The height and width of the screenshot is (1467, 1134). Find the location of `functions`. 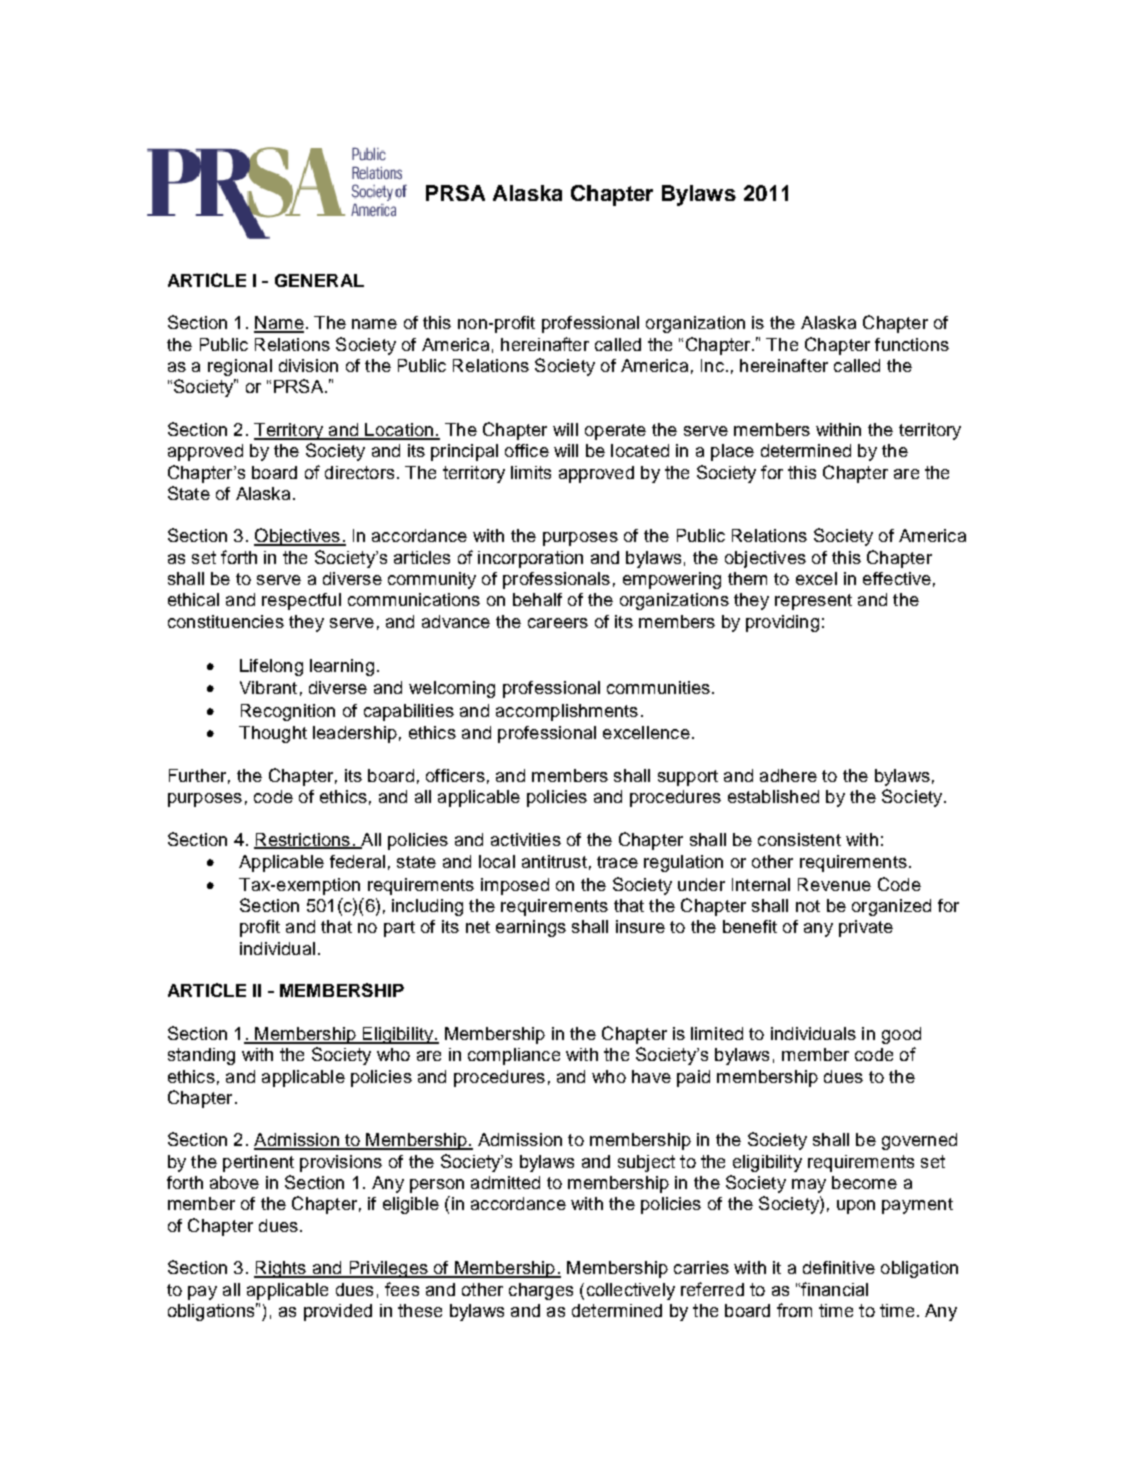

functions is located at coordinates (912, 344).
